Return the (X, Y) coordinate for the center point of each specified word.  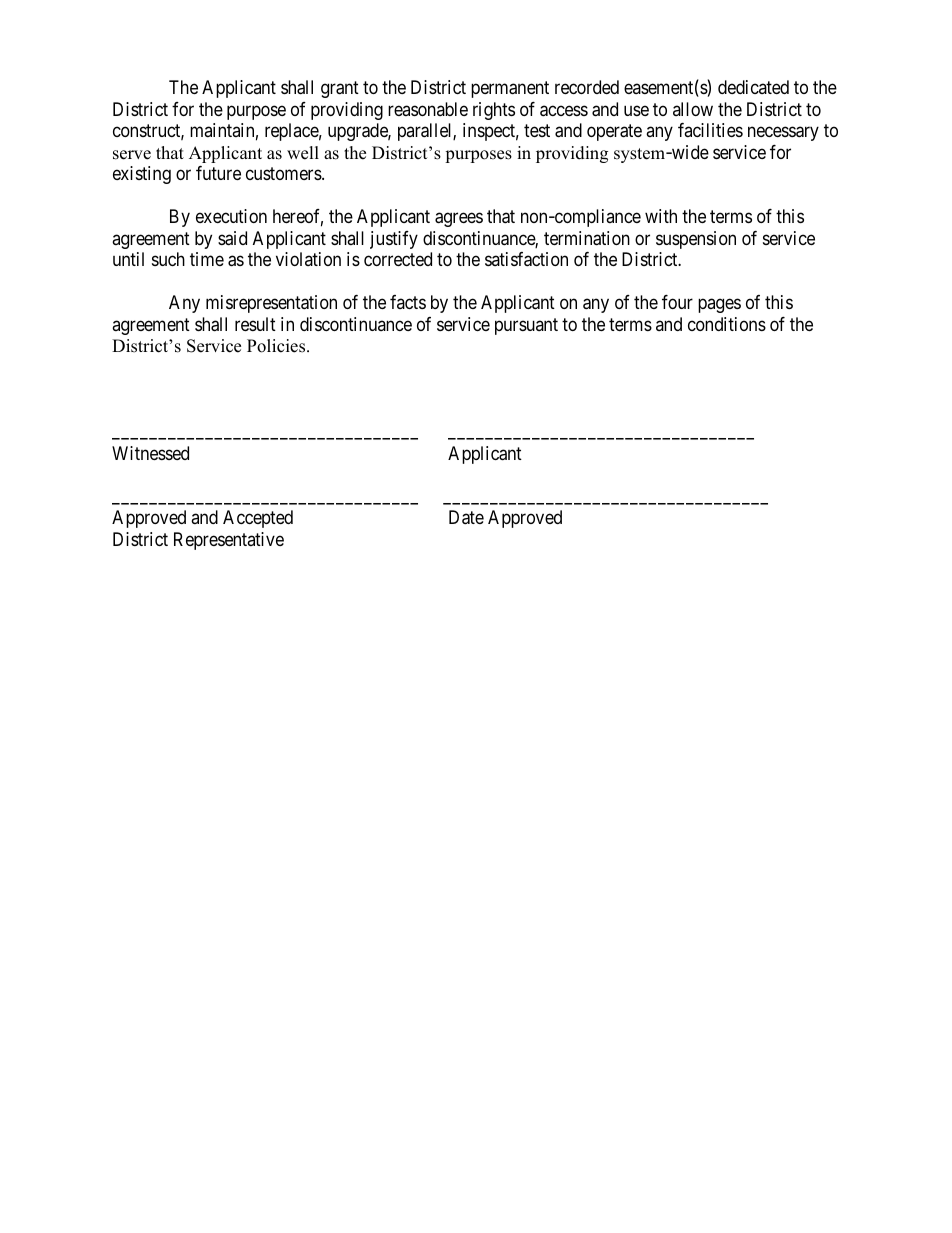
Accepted (258, 519)
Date (466, 517)
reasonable (428, 109)
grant (340, 90)
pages (719, 306)
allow (693, 109)
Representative (229, 541)
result (255, 324)
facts (408, 302)
